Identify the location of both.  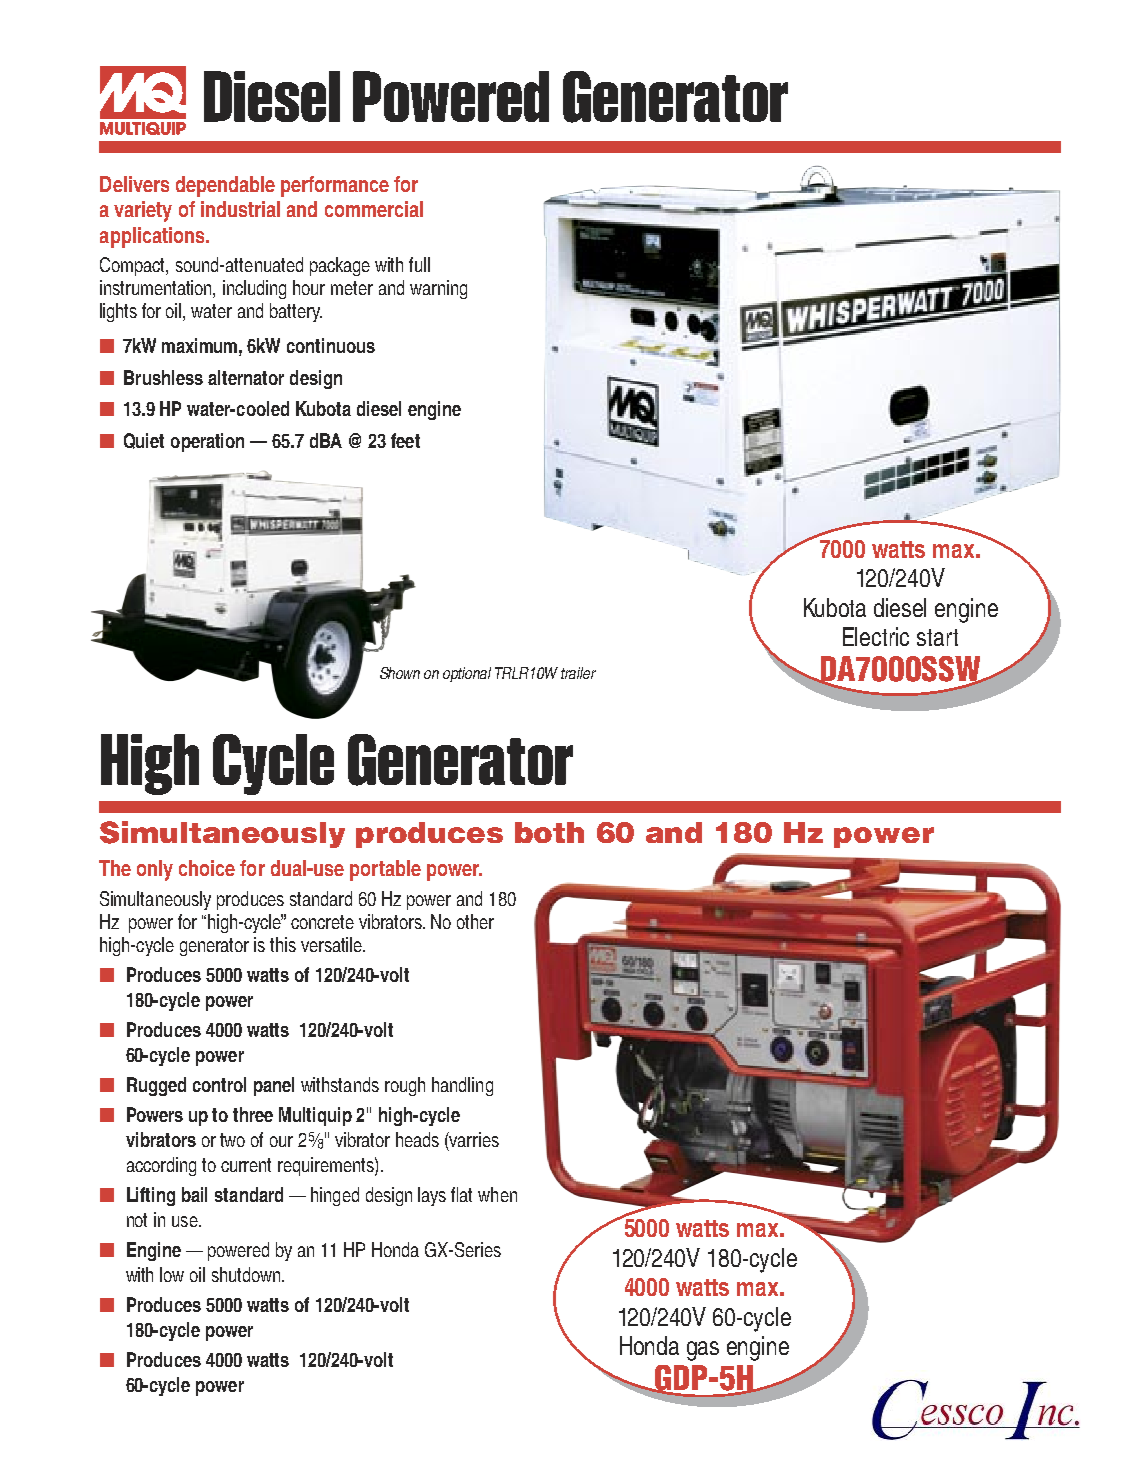
(549, 832).
